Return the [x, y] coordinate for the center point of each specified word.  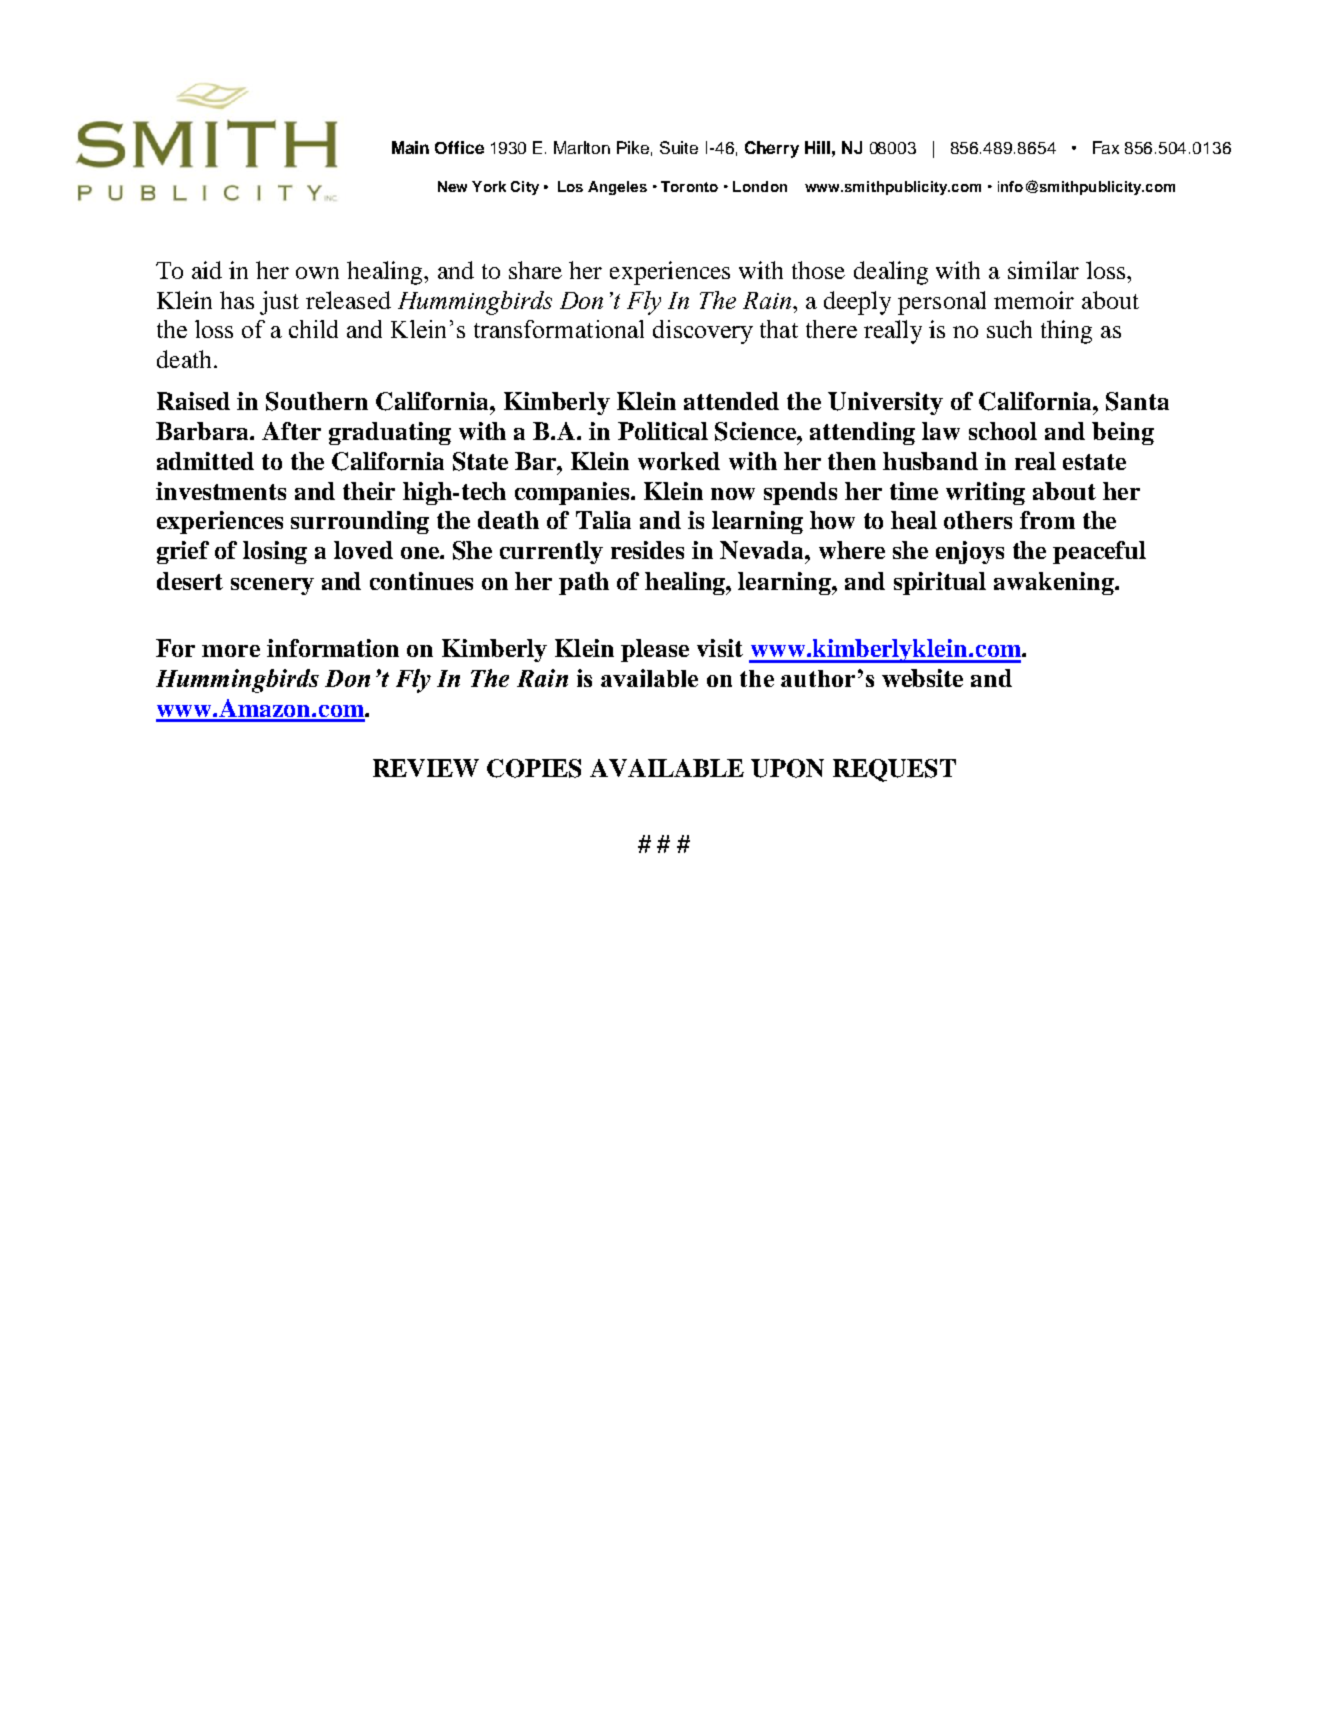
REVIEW [426, 768]
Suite [679, 147]
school [1003, 431]
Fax [1106, 147]
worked [679, 461]
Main [410, 147]
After [291, 431]
